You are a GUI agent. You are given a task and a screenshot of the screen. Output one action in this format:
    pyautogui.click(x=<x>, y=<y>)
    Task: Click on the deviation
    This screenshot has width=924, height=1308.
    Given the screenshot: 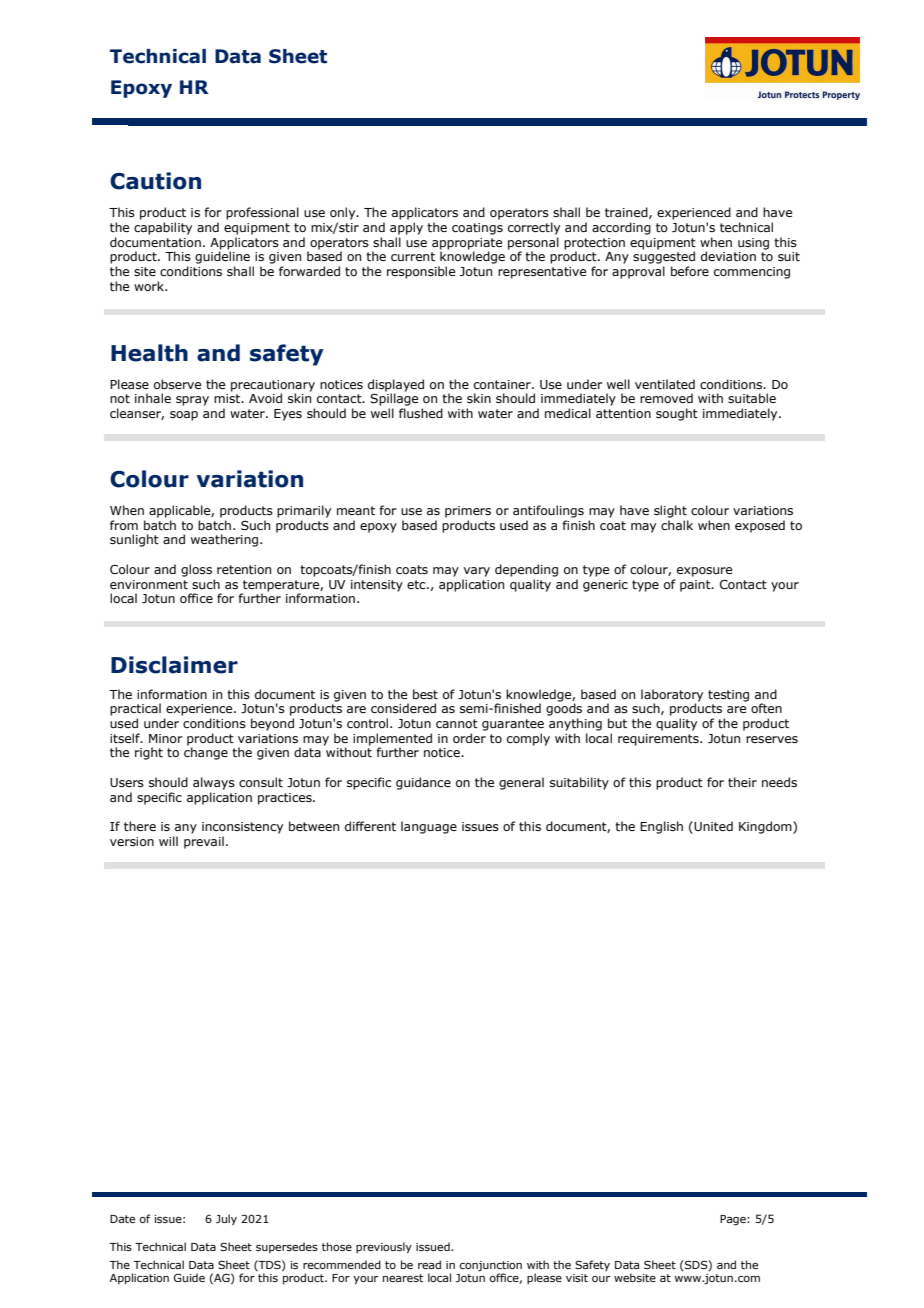 What is the action you would take?
    pyautogui.click(x=728, y=256)
